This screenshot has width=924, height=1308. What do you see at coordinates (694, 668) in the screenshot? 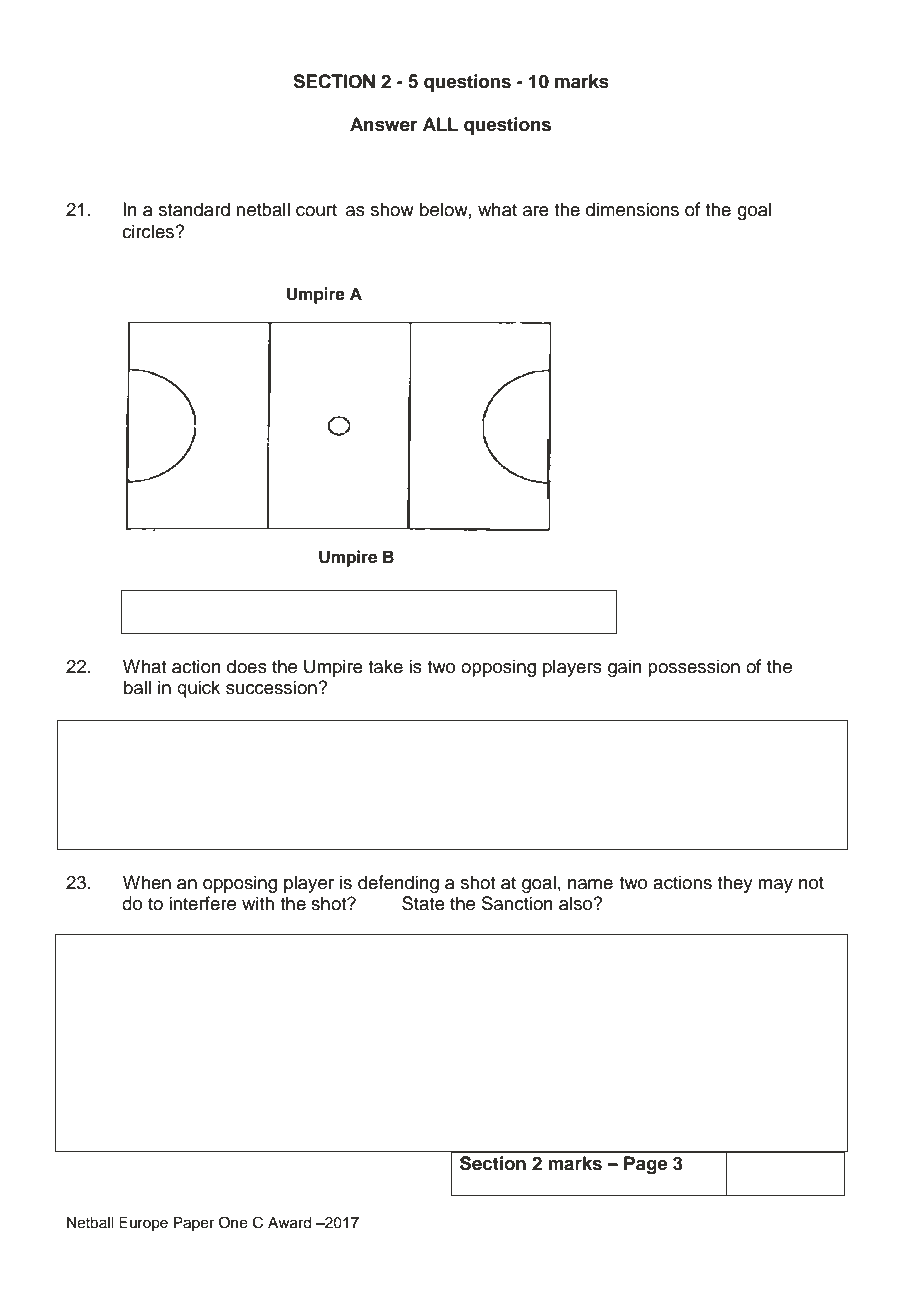
I see `possession` at bounding box center [694, 668].
